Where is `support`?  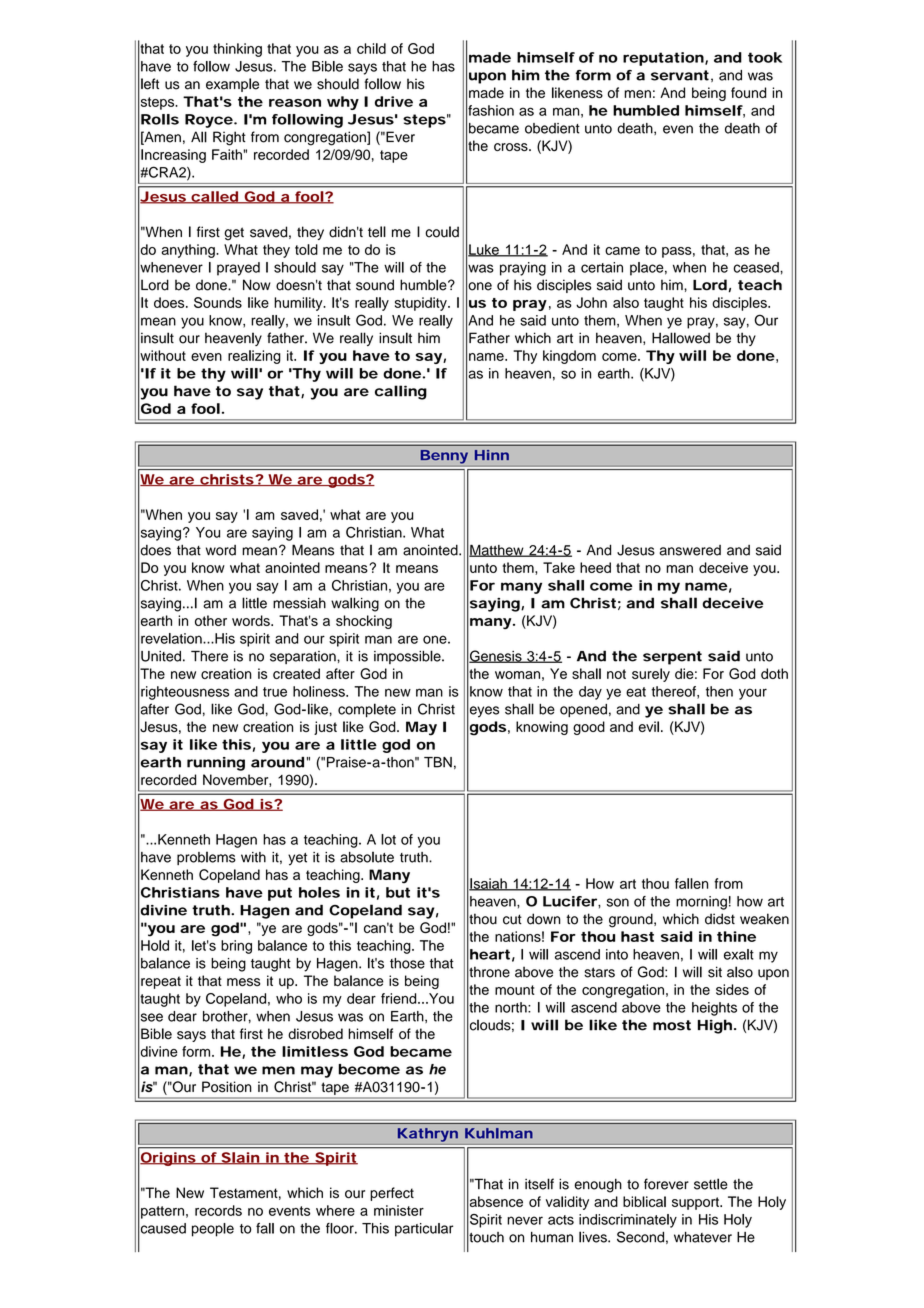
support is located at coordinates (696, 1203).
